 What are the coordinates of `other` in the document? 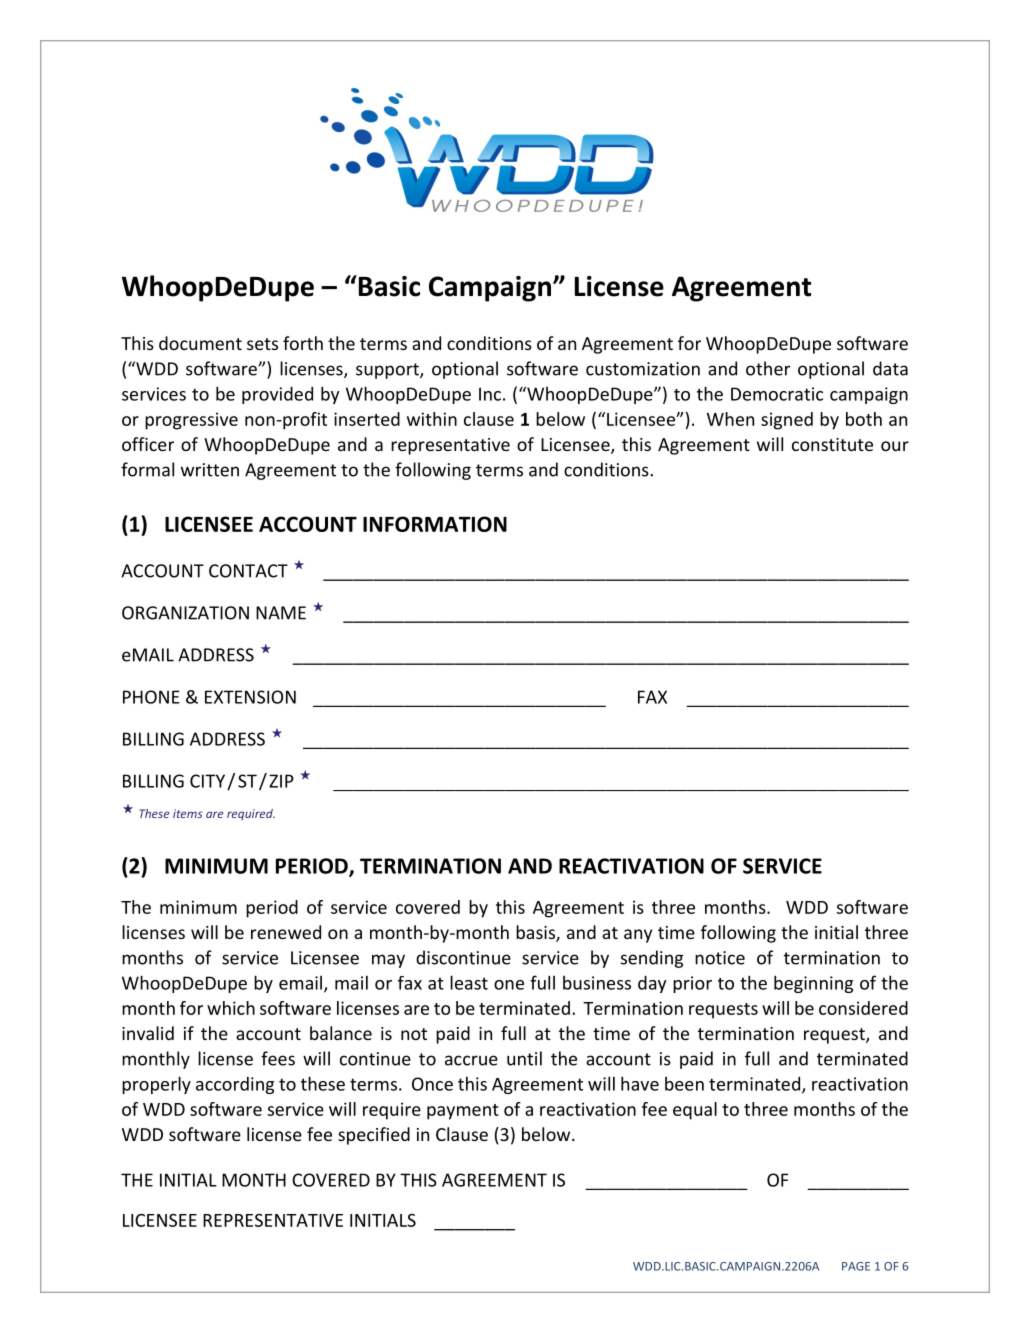 It's located at (768, 368).
